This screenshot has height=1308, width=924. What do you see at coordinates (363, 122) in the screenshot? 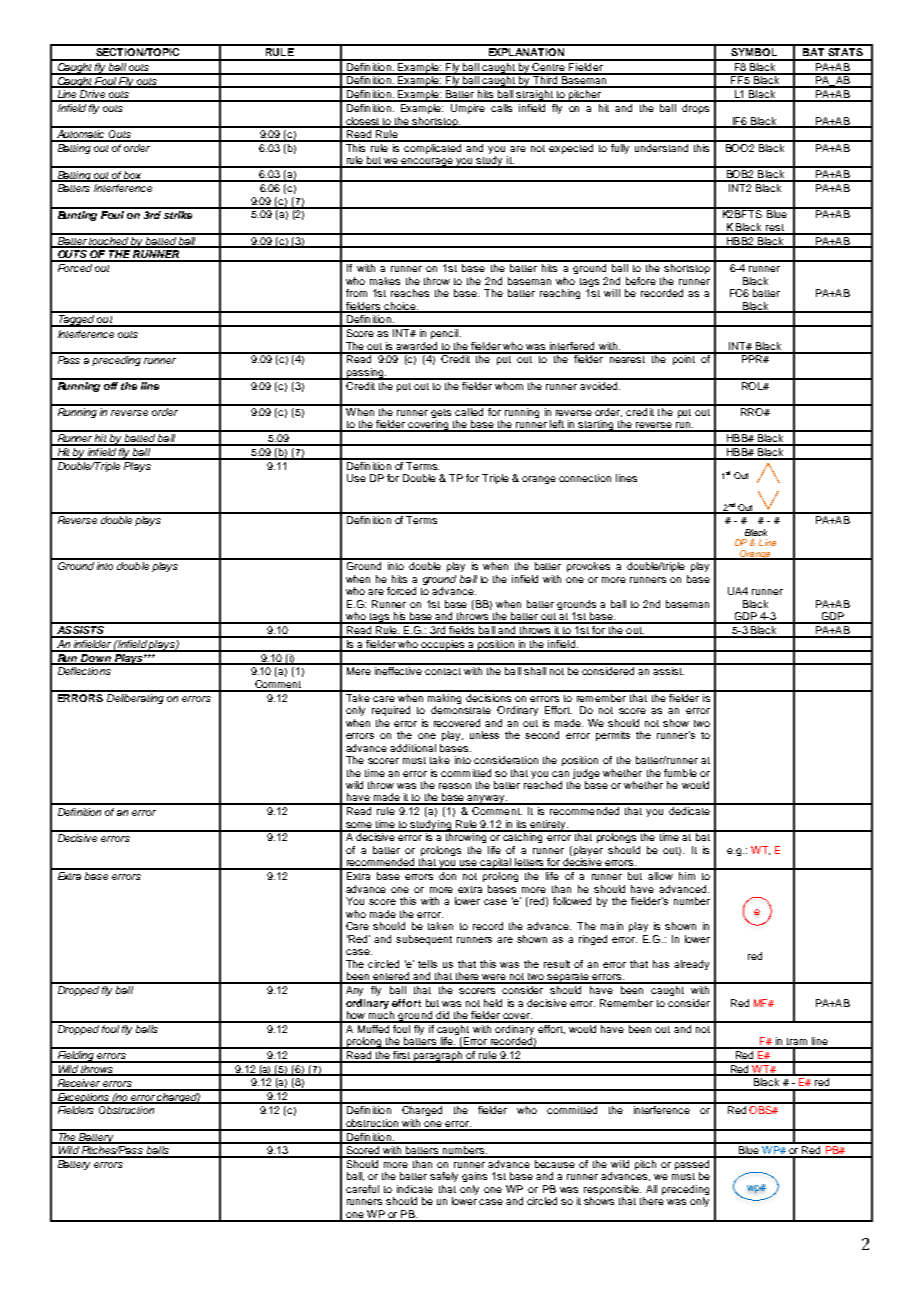
I see `closest` at bounding box center [363, 122].
